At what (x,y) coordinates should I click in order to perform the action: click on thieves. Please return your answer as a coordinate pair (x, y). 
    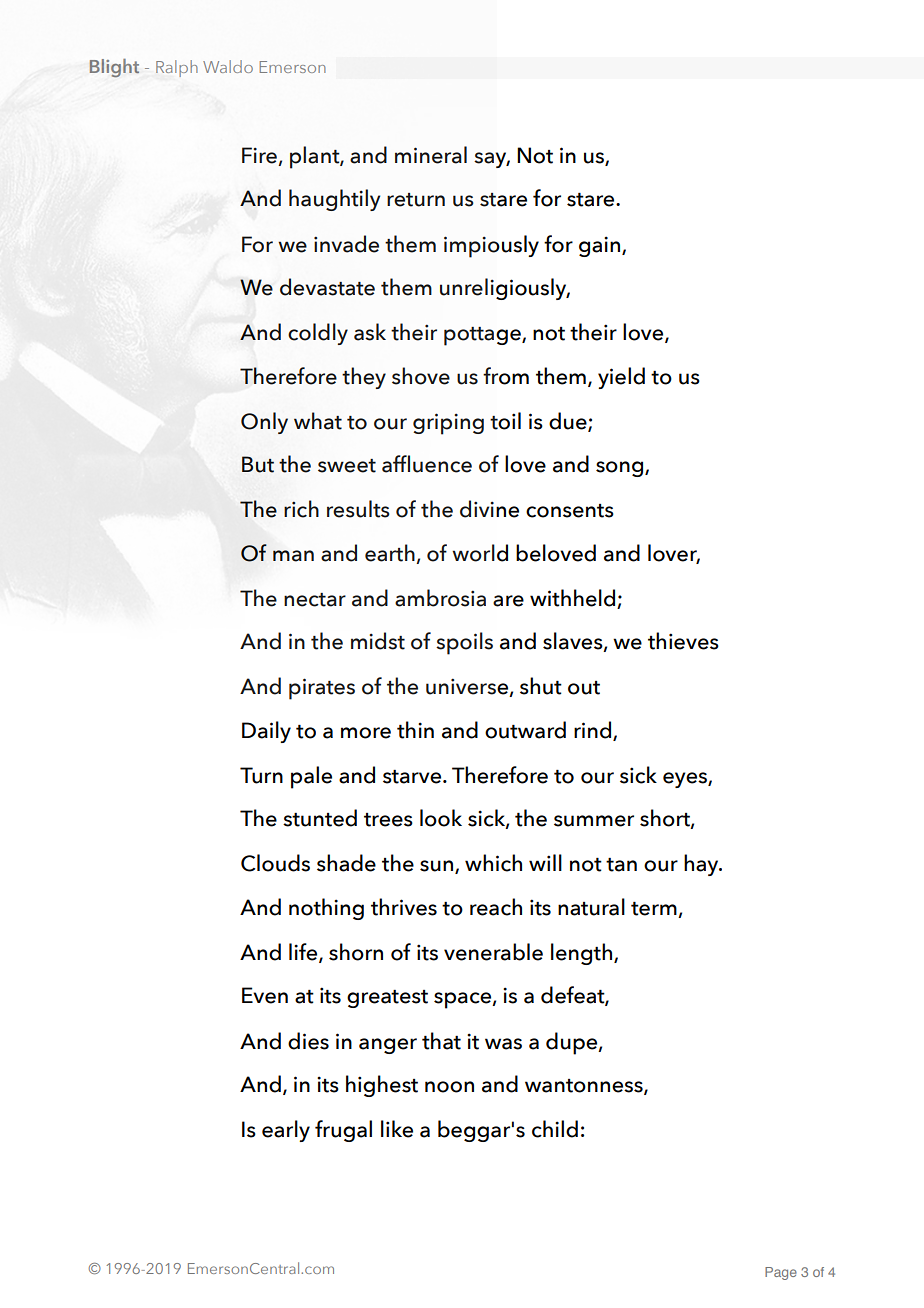
    Looking at the image, I should click on (683, 641).
